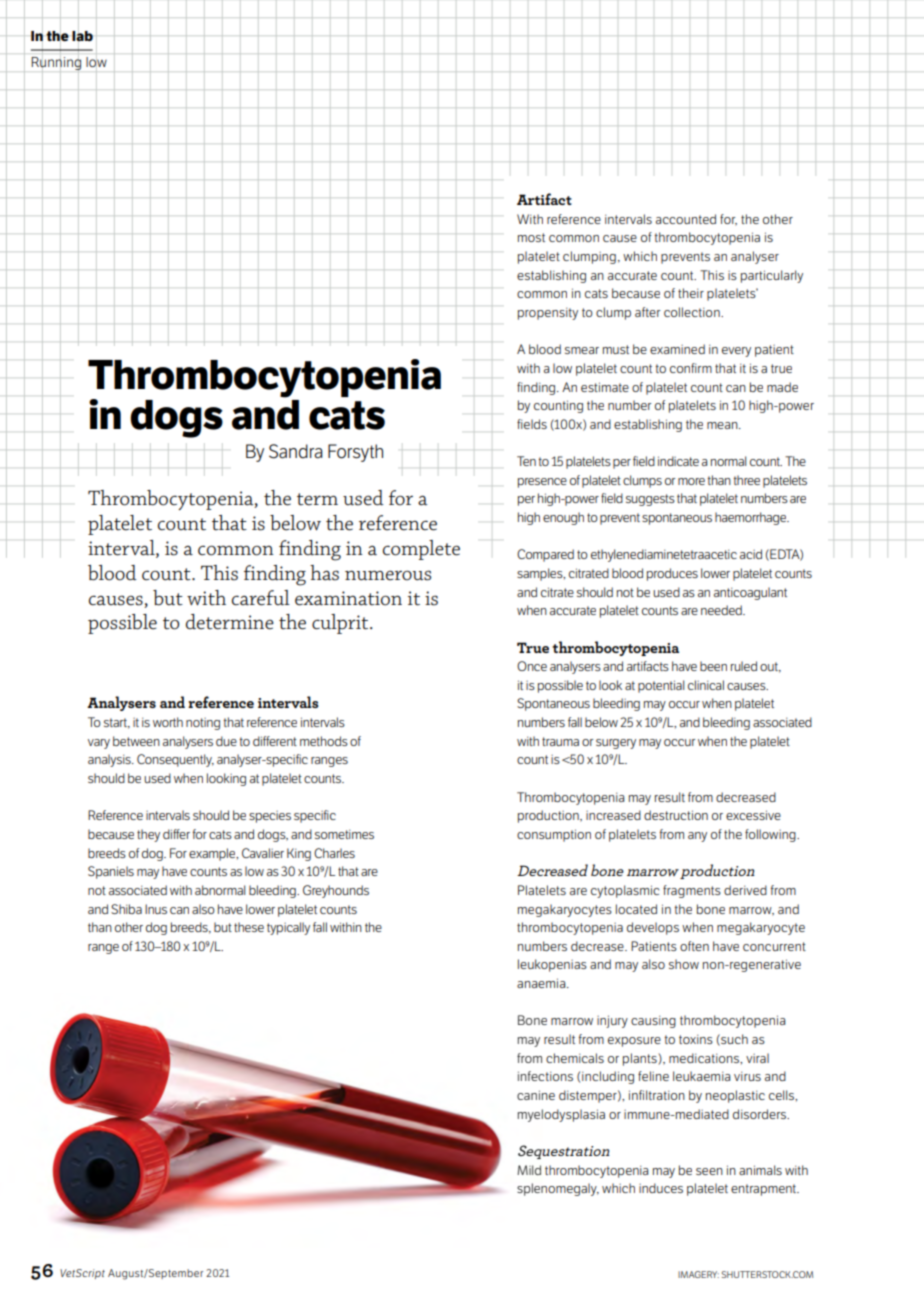 This screenshot has width=924, height=1308. What do you see at coordinates (168, 722) in the screenshot?
I see `worth` at bounding box center [168, 722].
